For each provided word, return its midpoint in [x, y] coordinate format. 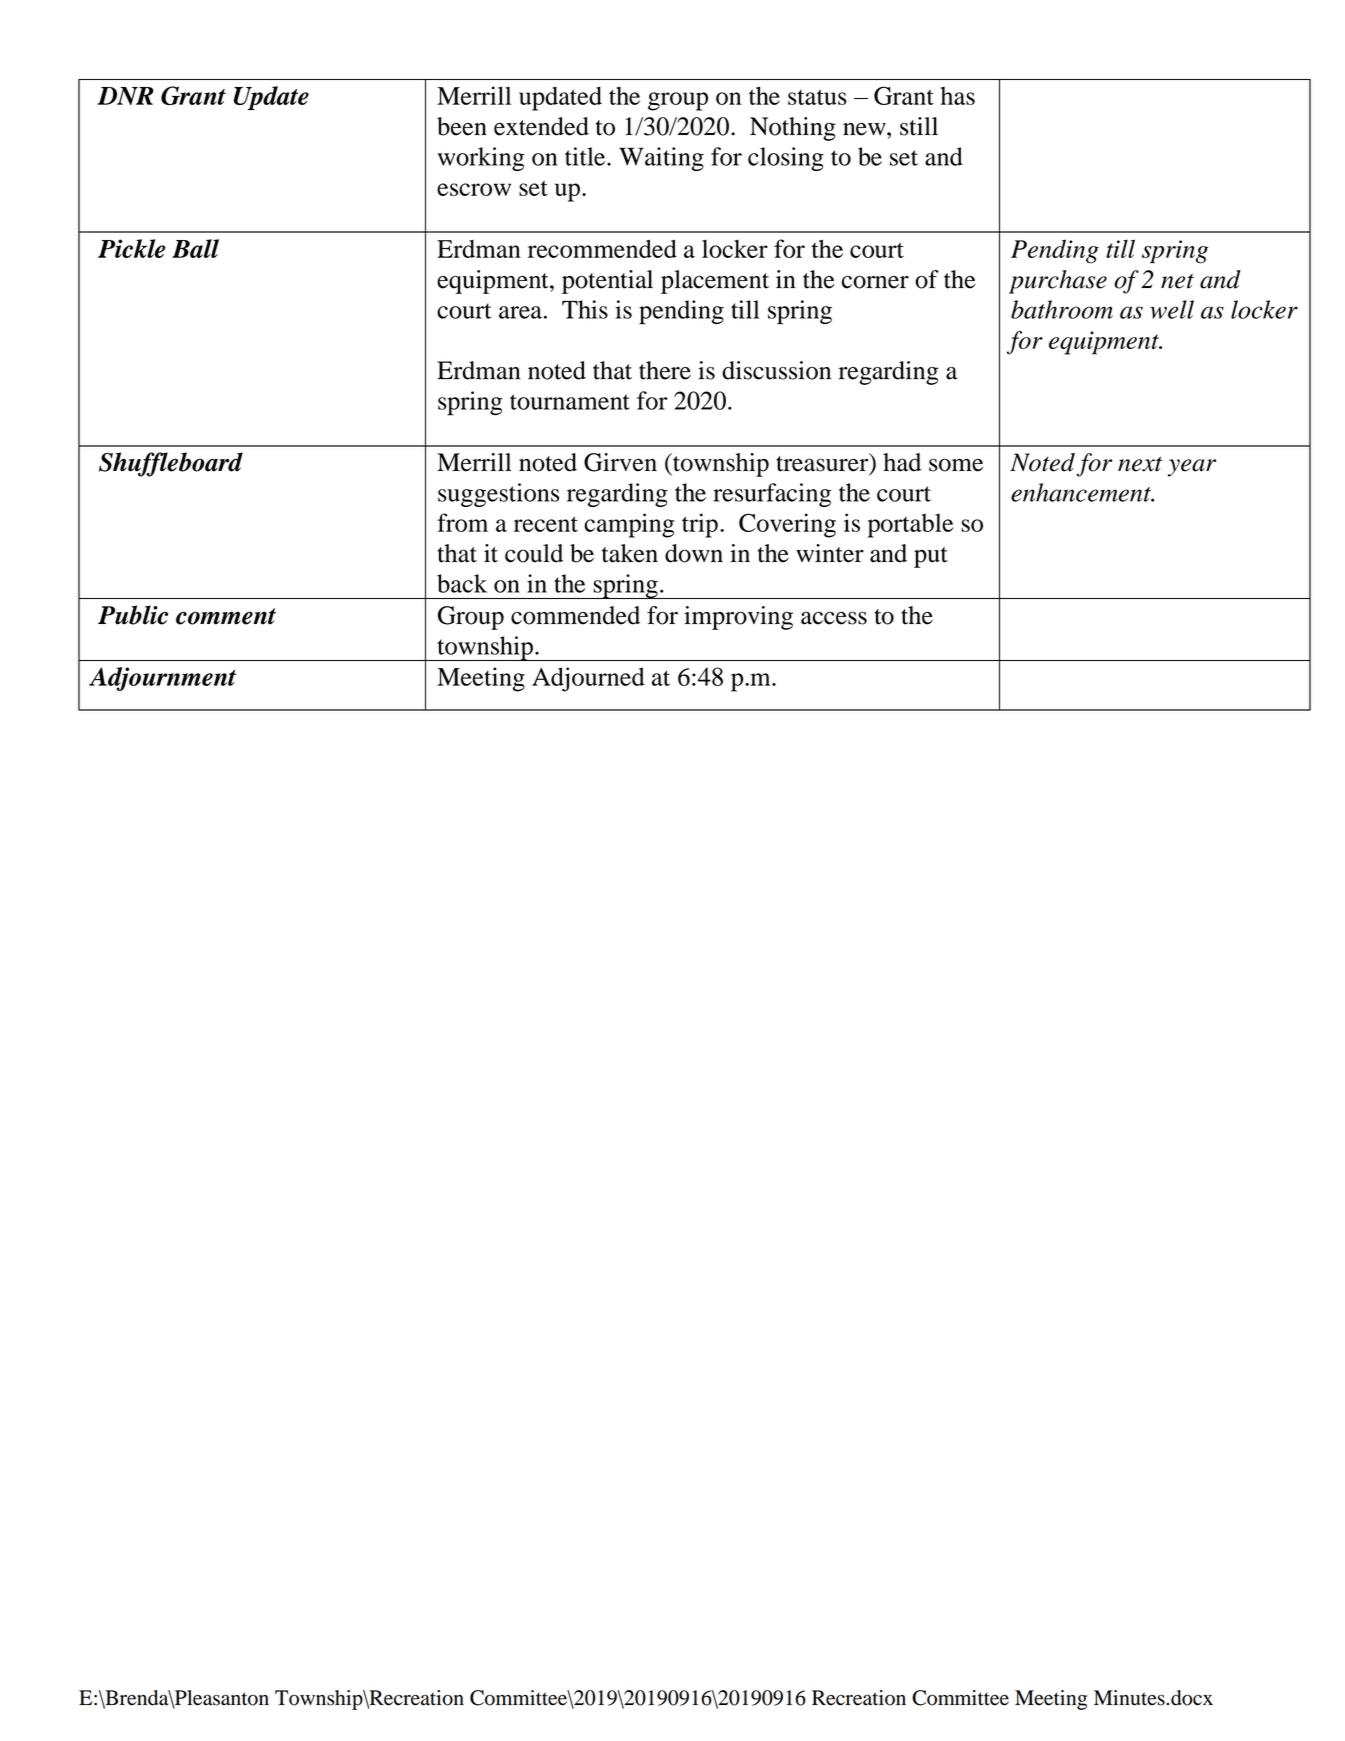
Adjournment [162, 679]
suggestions [498, 495]
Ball [195, 248]
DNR [126, 96]
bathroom [1062, 309]
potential [607, 282]
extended [541, 126]
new [865, 129]
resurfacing [772, 495]
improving [738, 618]
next [1140, 464]
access [834, 618]
